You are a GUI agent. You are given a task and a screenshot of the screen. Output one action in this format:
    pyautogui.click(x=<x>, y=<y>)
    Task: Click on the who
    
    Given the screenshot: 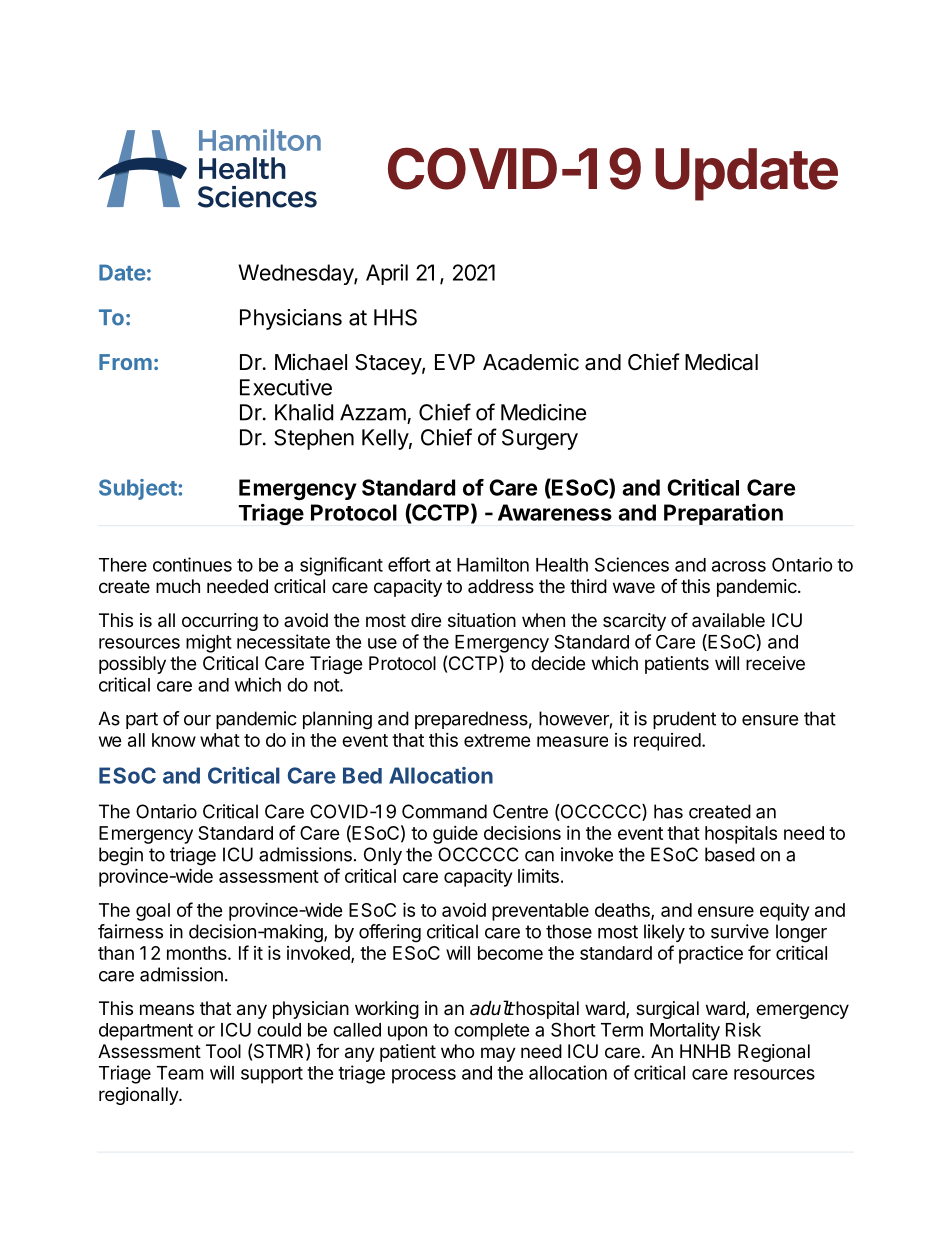 What is the action you would take?
    pyautogui.click(x=457, y=1051)
